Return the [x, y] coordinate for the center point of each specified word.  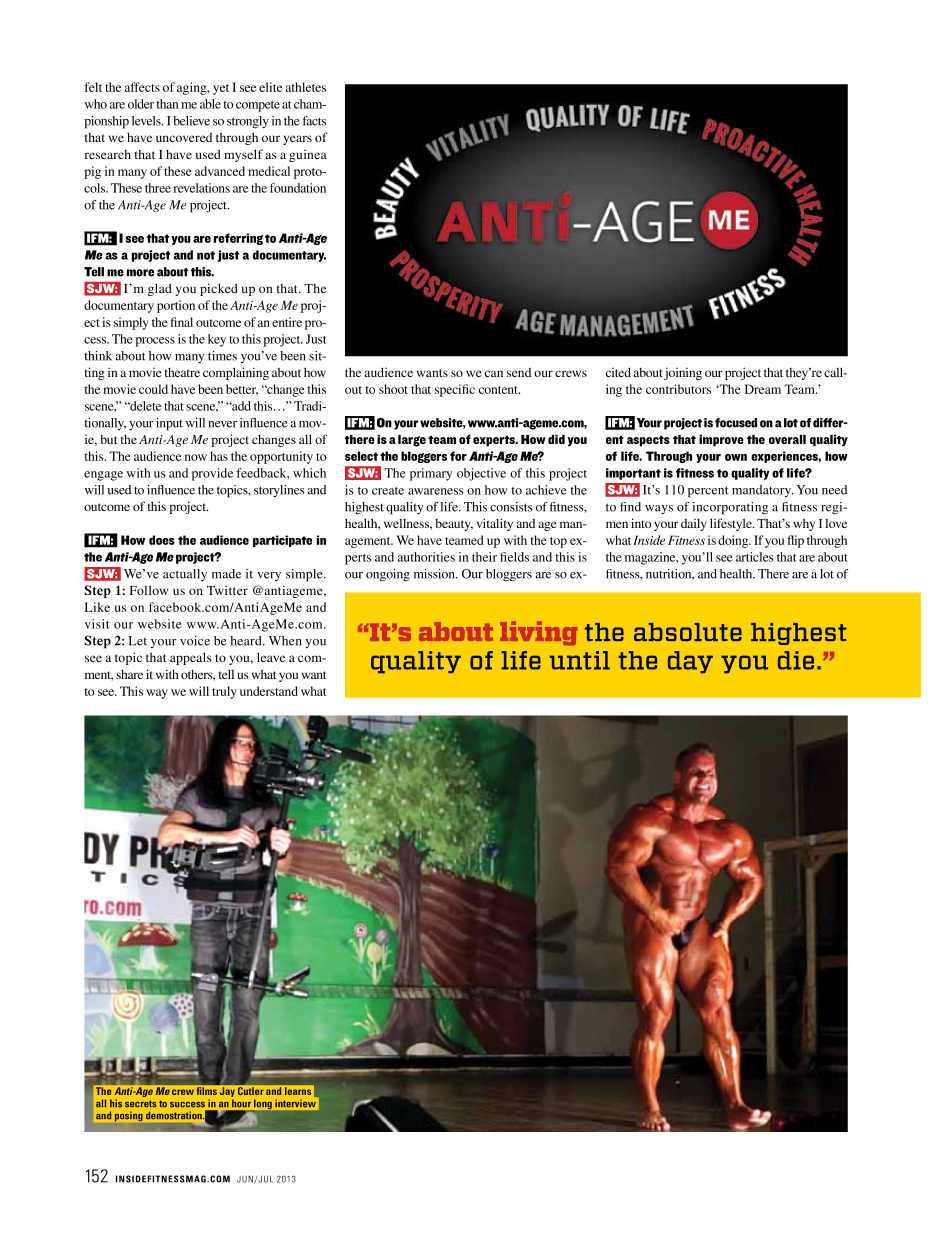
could [153, 389]
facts [314, 121]
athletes [305, 87]
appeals [191, 658]
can [494, 373]
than [167, 104]
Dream [763, 389]
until [580, 660]
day [690, 662]
